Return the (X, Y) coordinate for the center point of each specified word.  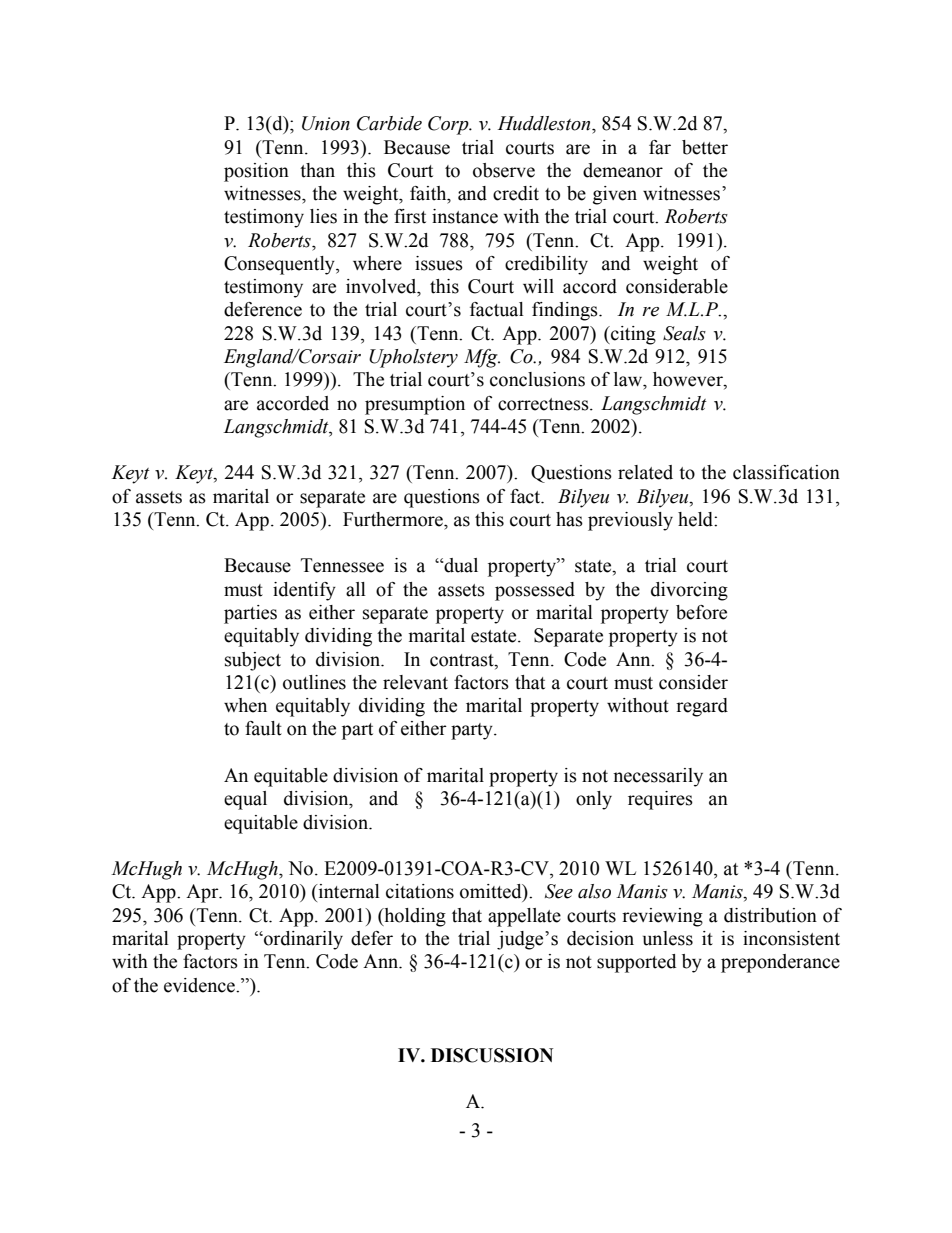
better (705, 147)
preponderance (780, 963)
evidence (200, 985)
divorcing (689, 591)
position (256, 172)
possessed (535, 591)
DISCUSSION (492, 1055)
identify (304, 591)
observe (504, 170)
